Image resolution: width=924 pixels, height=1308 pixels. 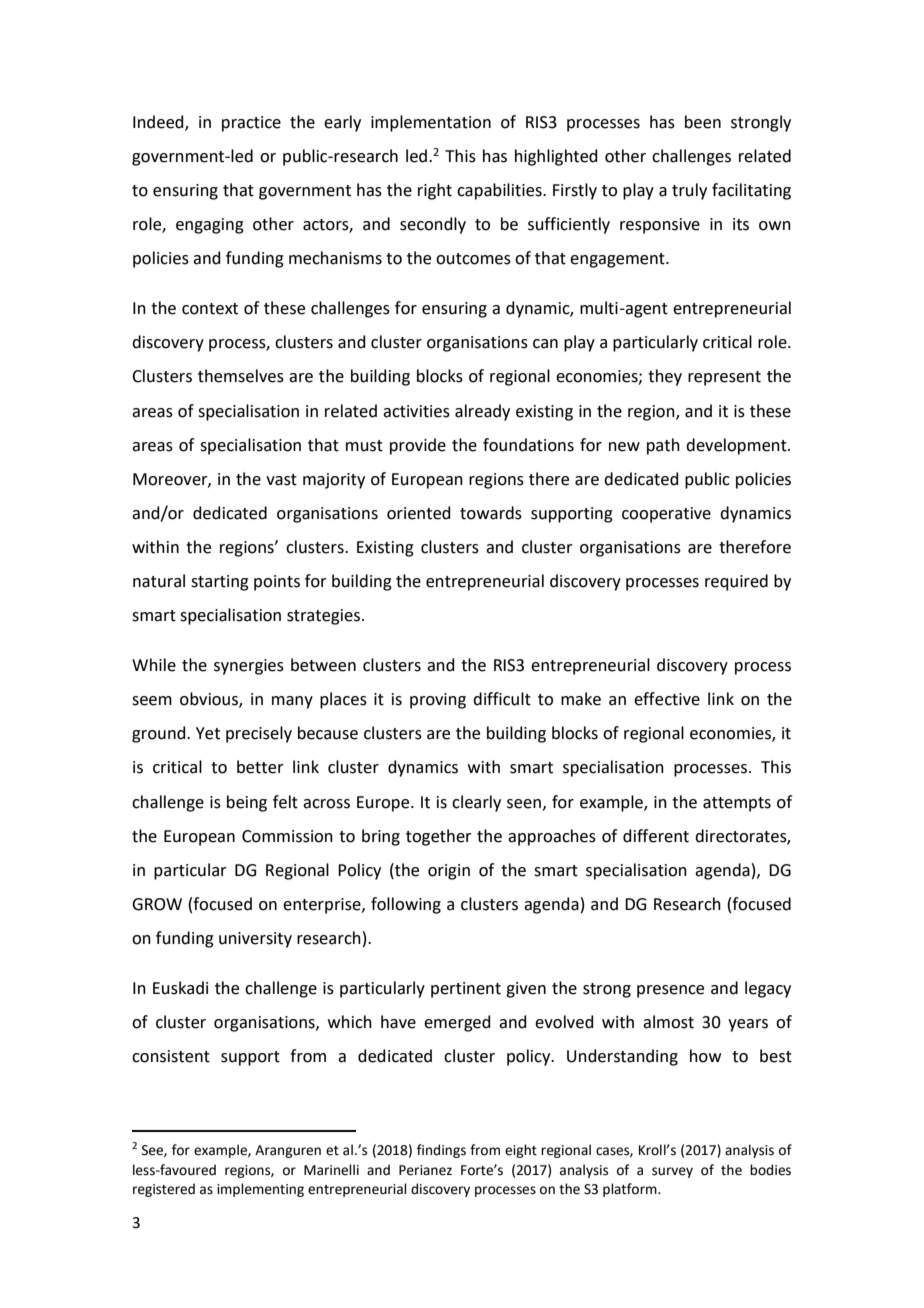 I want to click on synergies, so click(x=249, y=667).
